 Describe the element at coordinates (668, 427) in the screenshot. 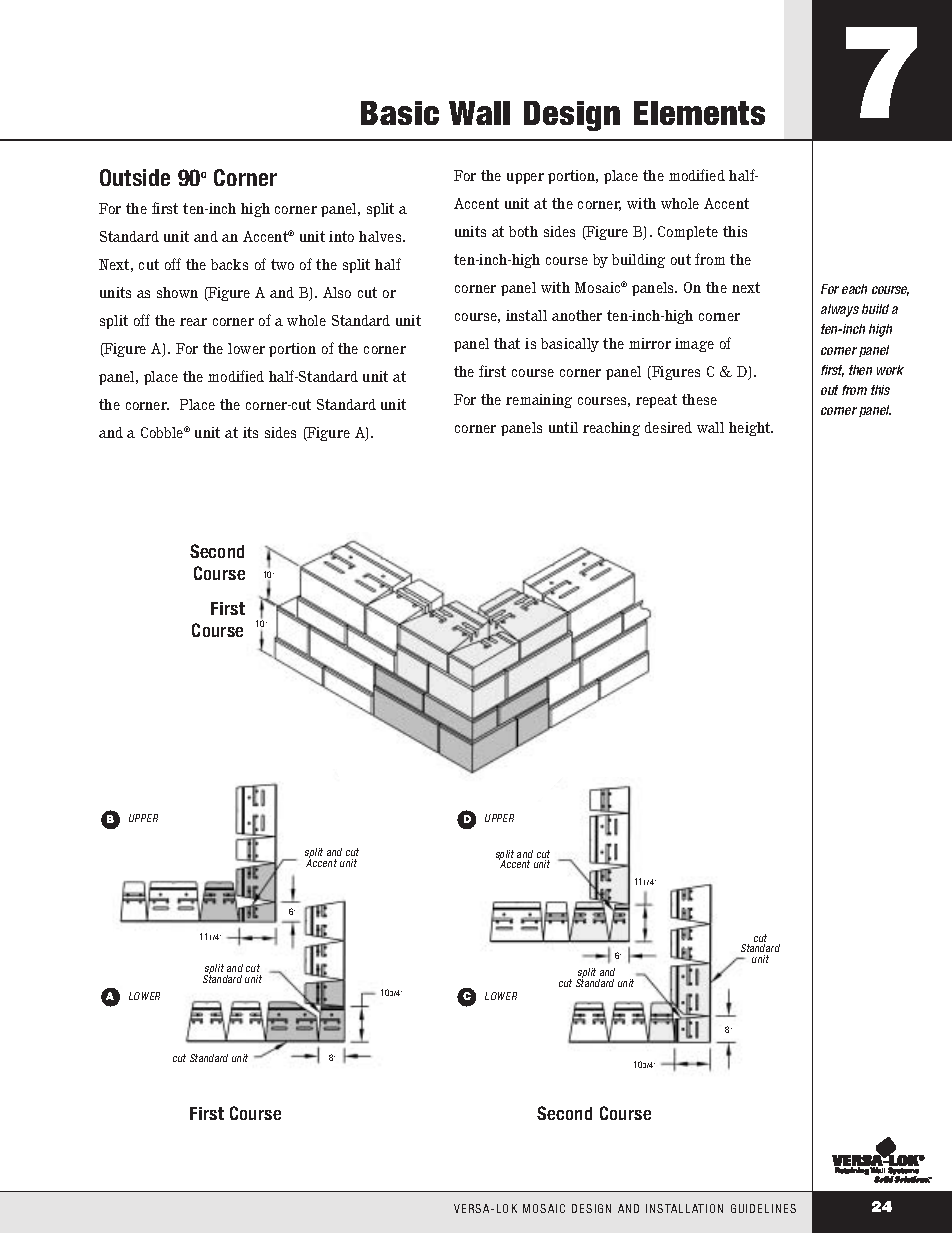

I see `desired` at that location.
